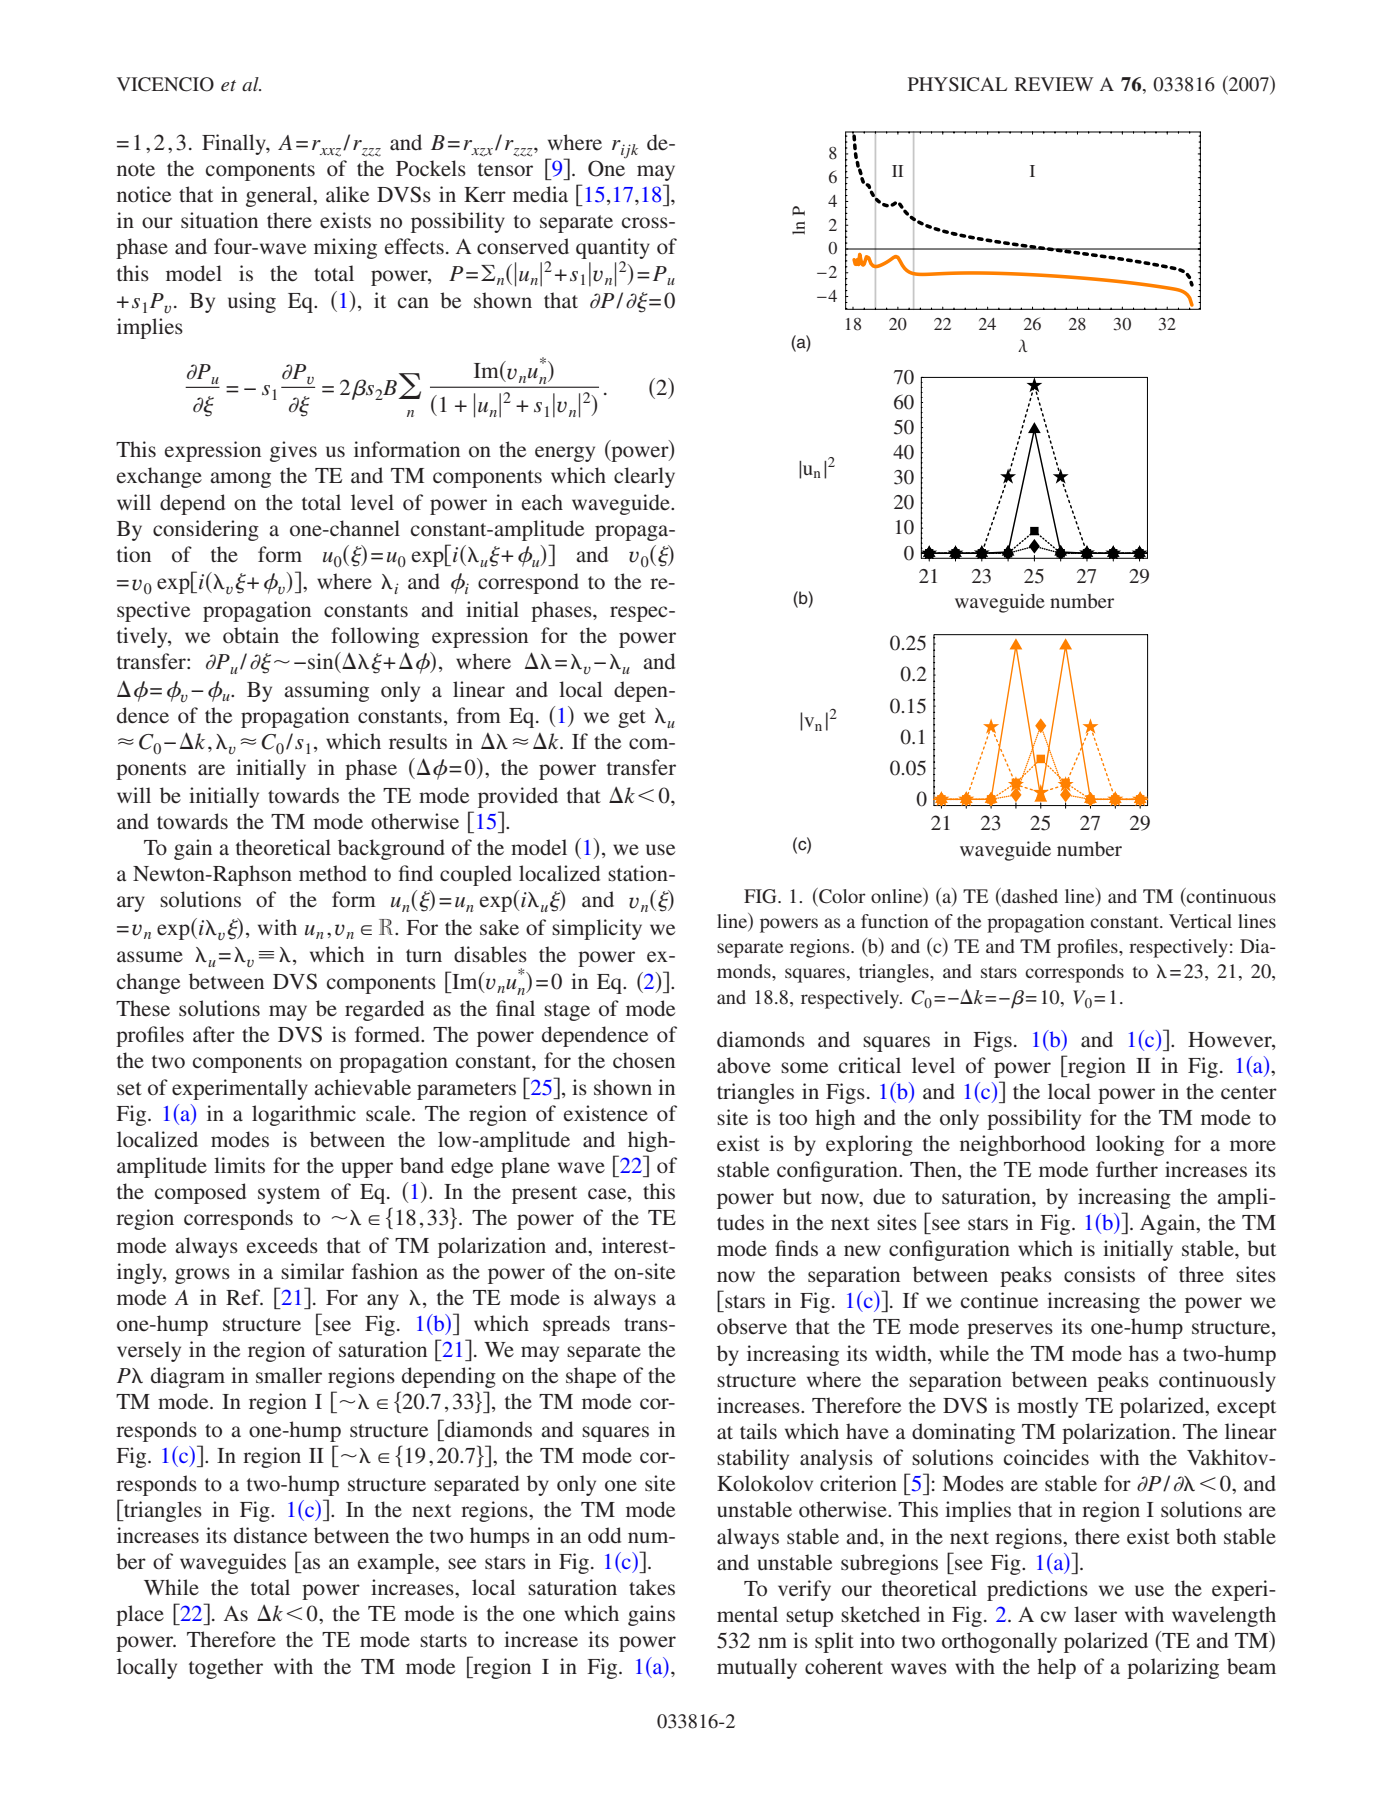 The image size is (1395, 1805). Describe the element at coordinates (540, 194) in the page. I see `media` at that location.
